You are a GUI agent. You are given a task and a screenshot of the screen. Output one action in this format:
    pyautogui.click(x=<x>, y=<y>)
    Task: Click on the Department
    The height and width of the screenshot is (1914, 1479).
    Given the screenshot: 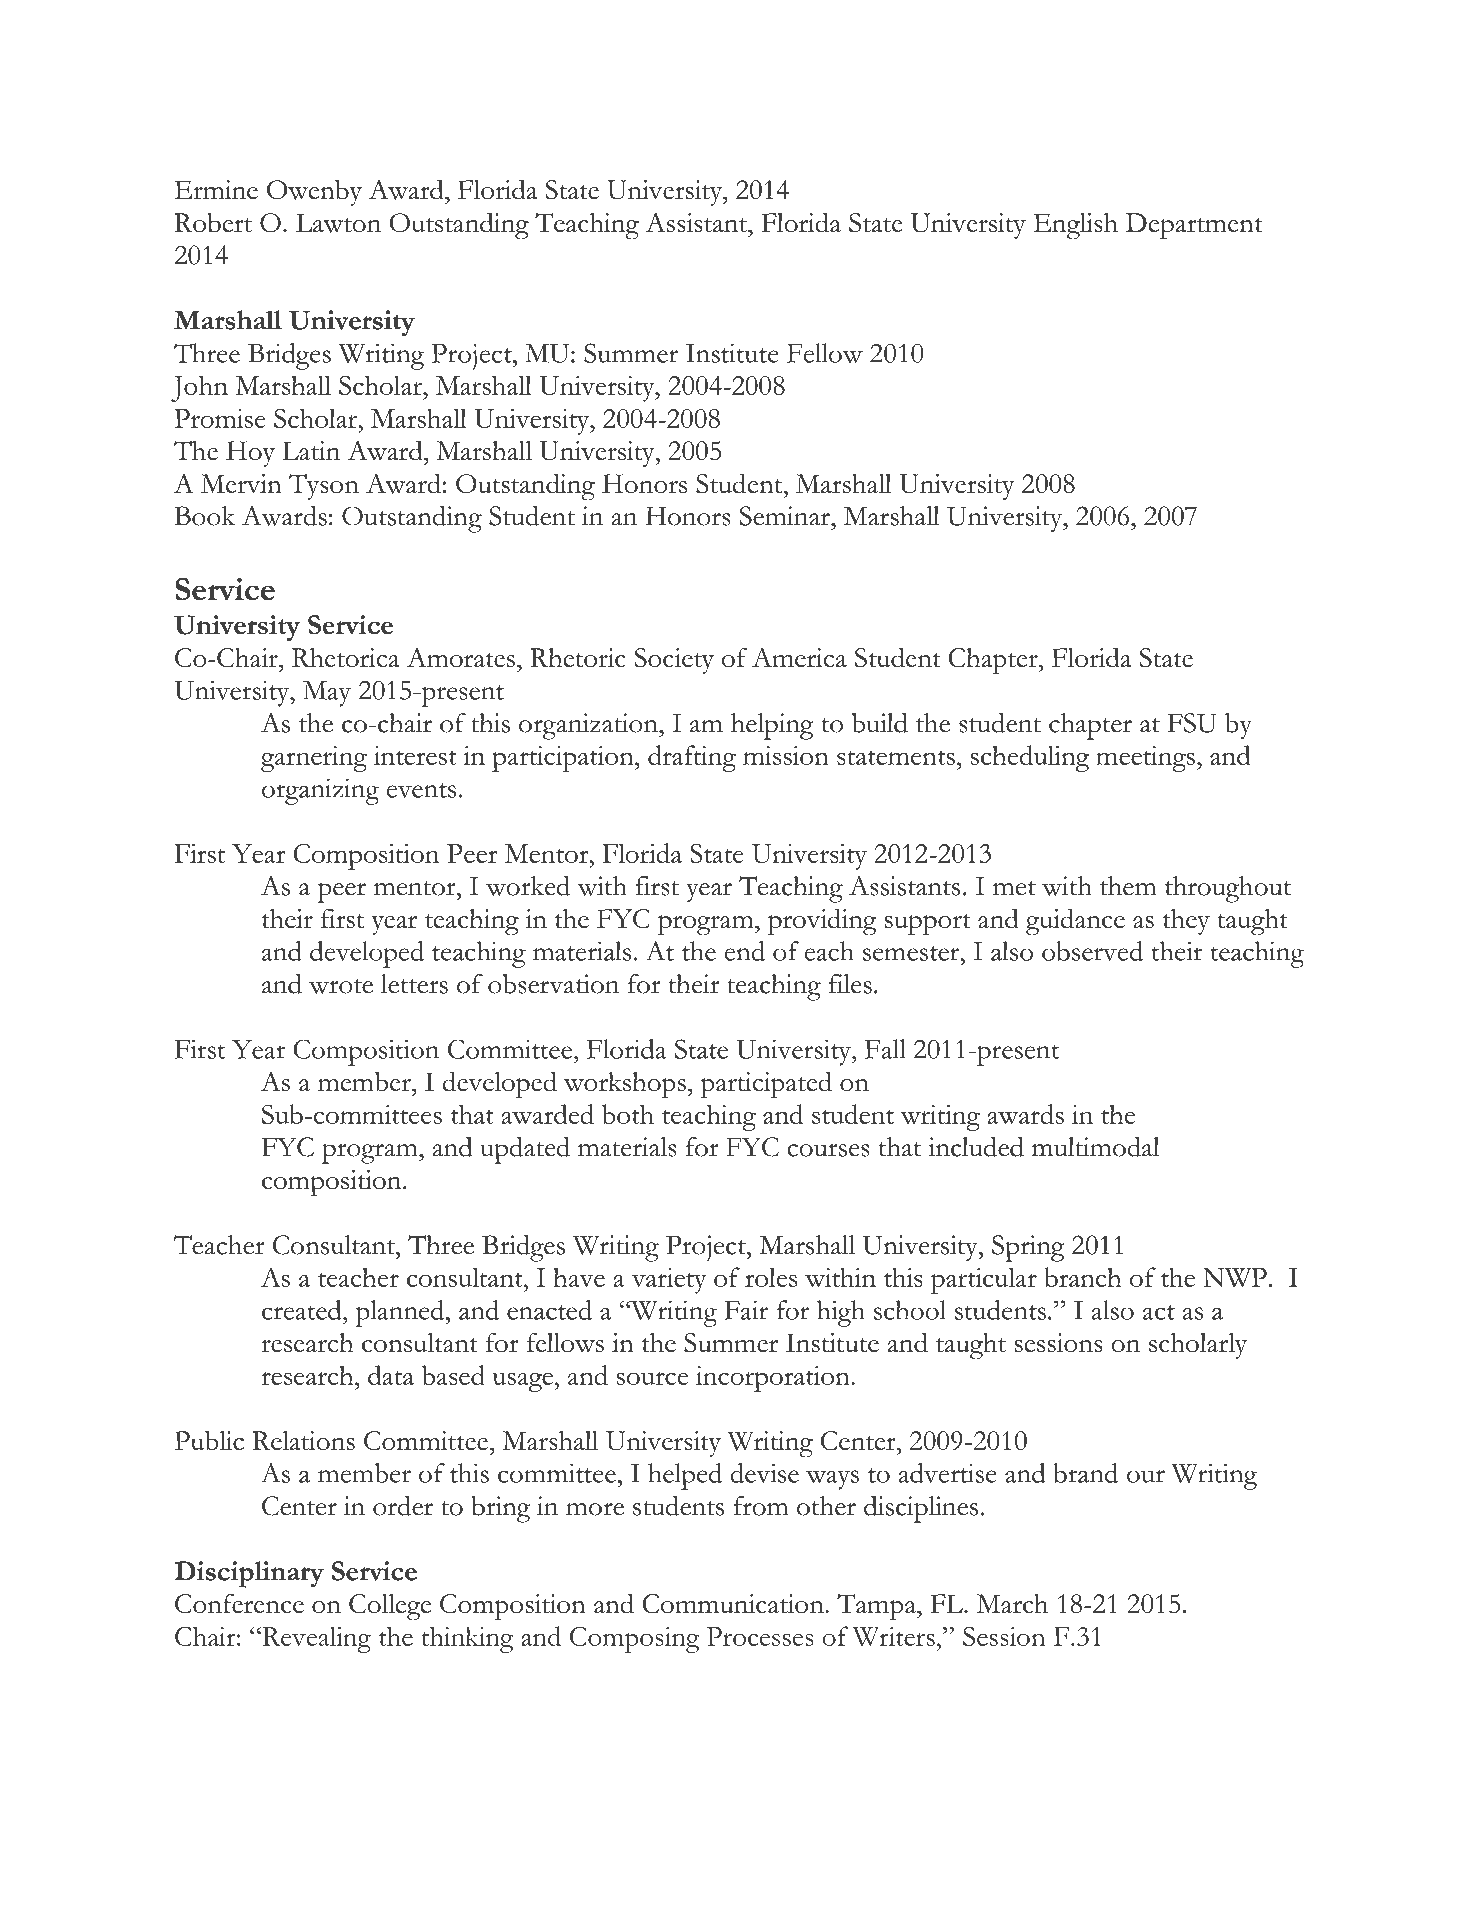 What is the action you would take?
    pyautogui.click(x=1194, y=226)
